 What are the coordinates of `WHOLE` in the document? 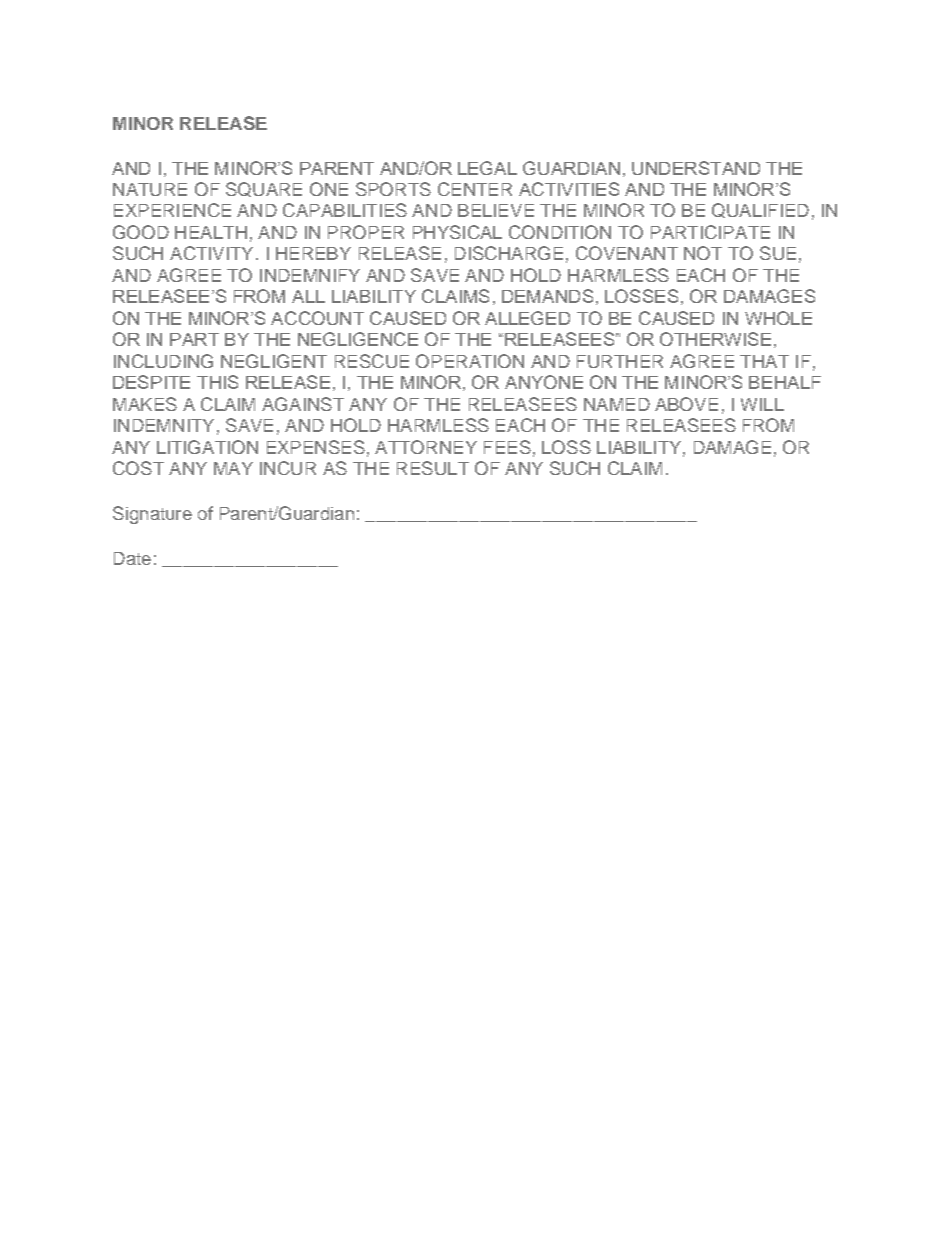 It's located at (778, 318).
